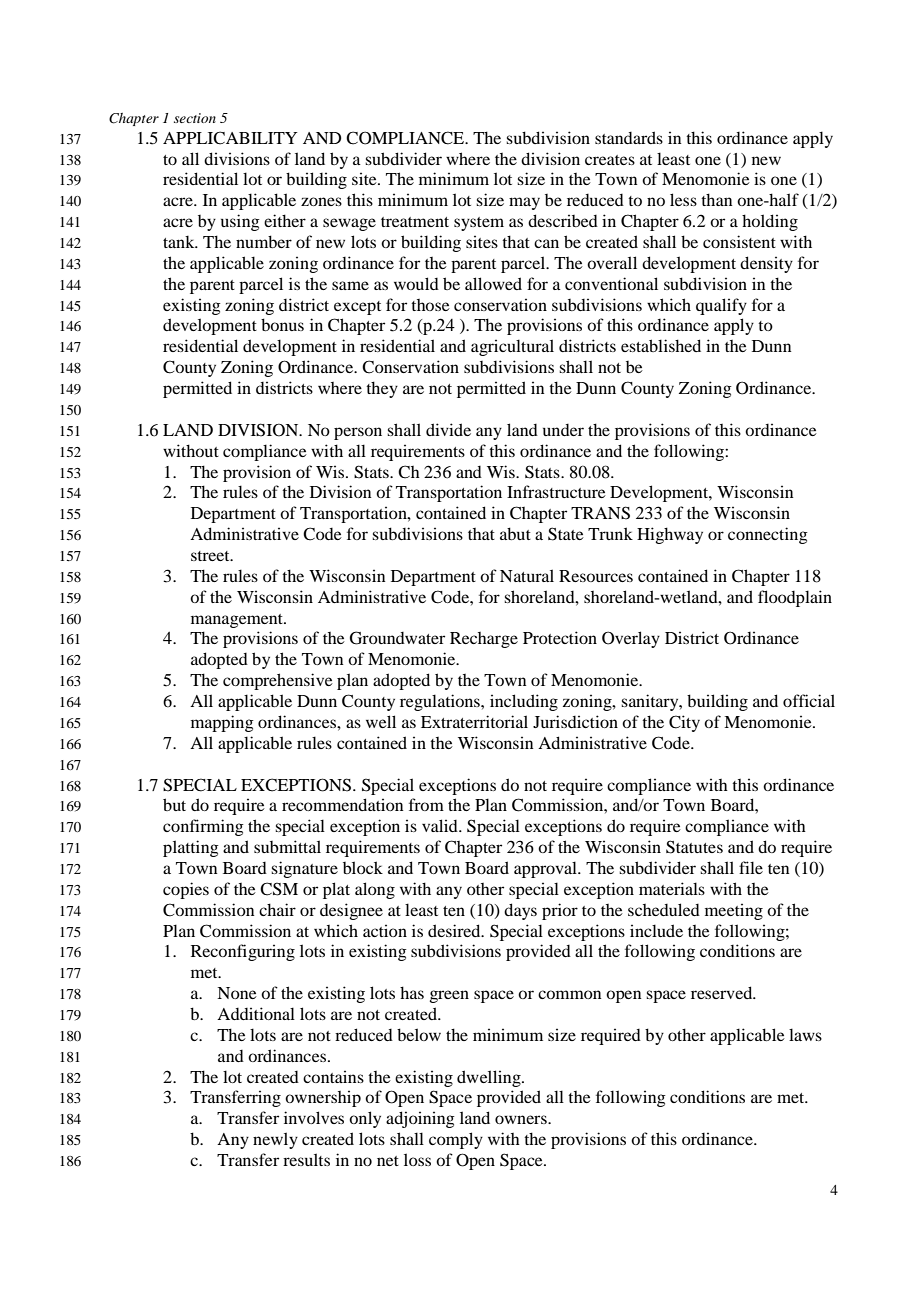  What do you see at coordinates (279, 889) in the screenshot?
I see `CSM` at bounding box center [279, 889].
